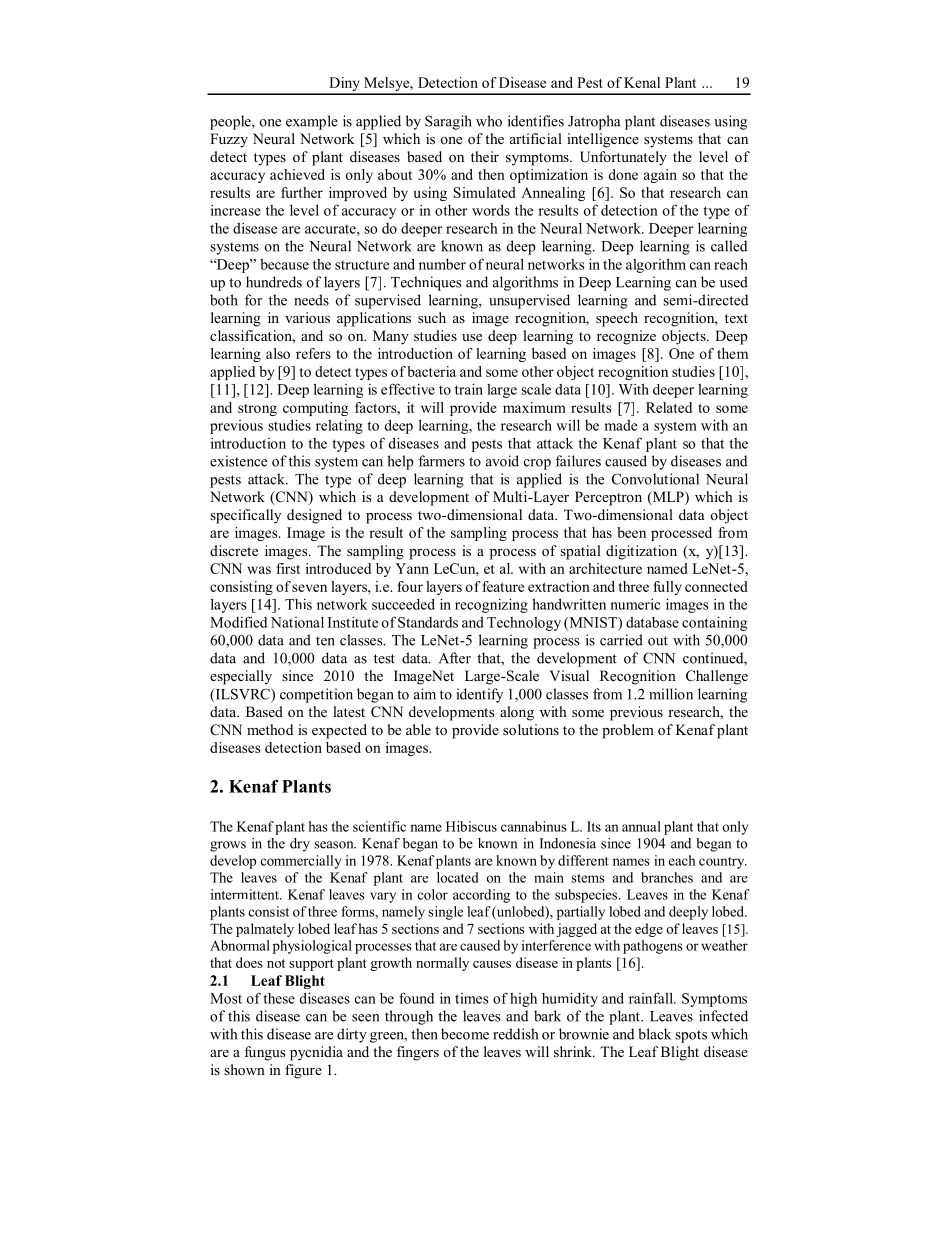 This page has height=1233, width=952. Describe the element at coordinates (669, 407) in the page. I see `Related` at that location.
